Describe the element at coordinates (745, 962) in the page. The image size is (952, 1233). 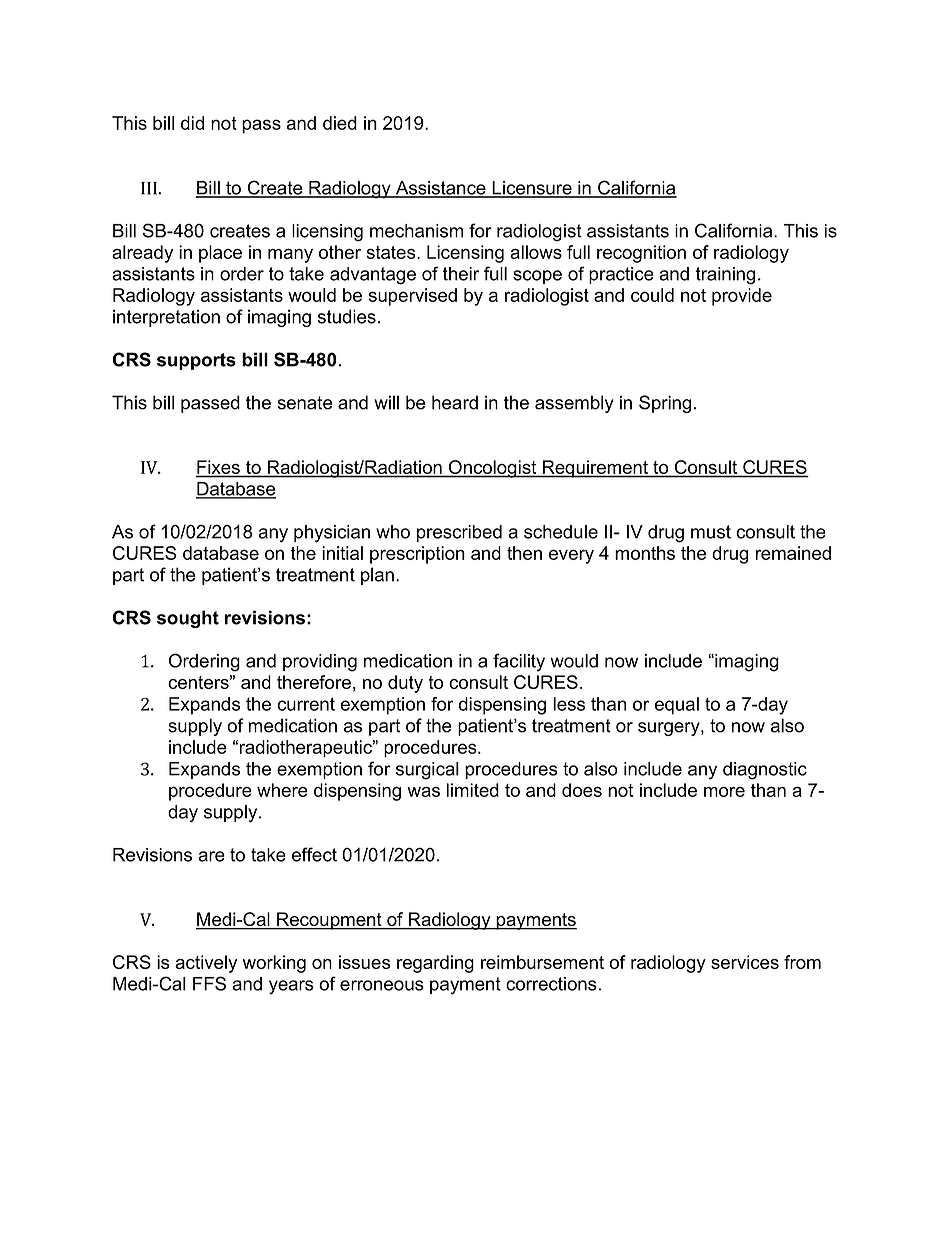
I see `services` at that location.
